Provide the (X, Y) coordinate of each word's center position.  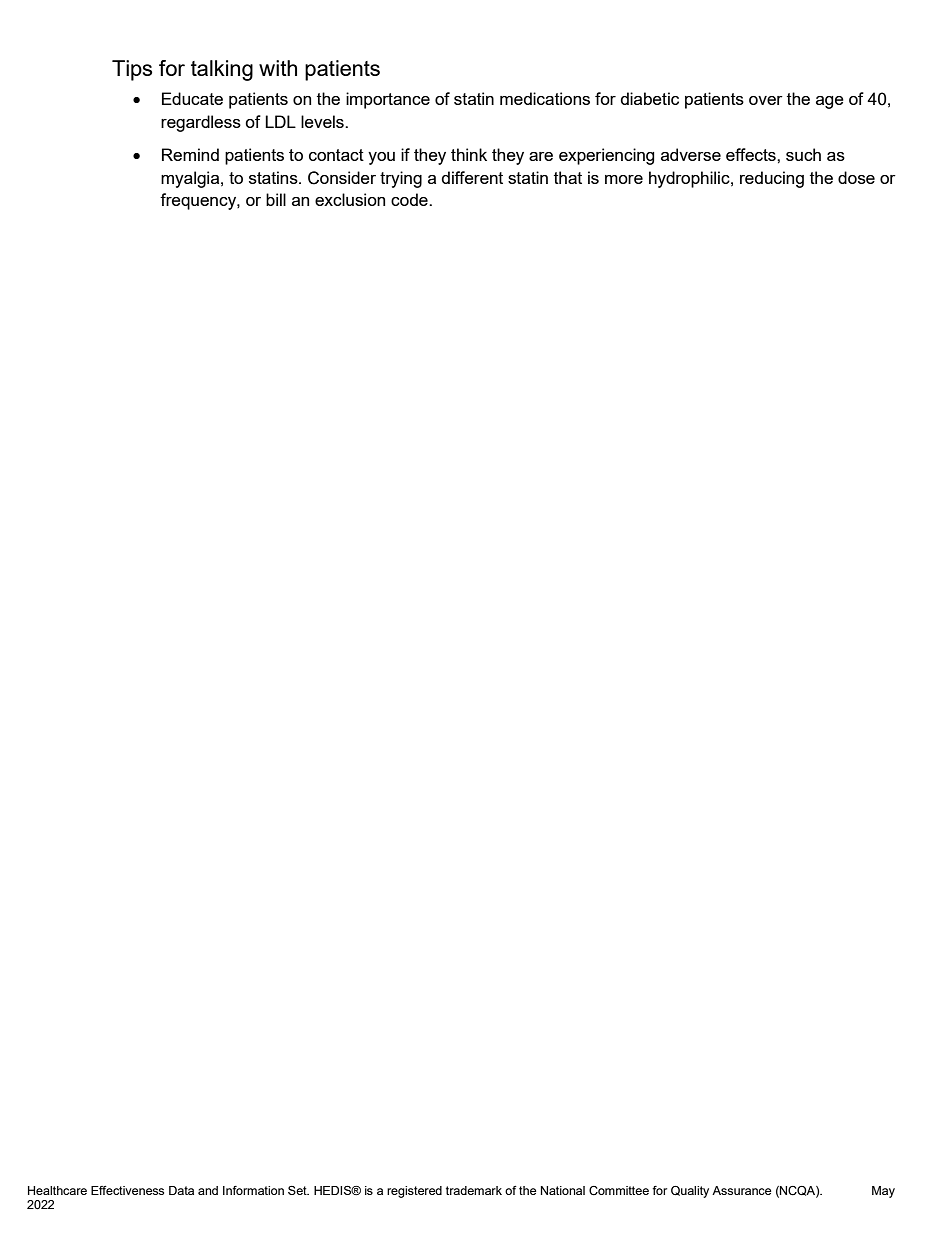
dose (856, 177)
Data (181, 1190)
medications (545, 98)
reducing (772, 179)
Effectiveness (127, 1190)
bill (276, 199)
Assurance (741, 1190)
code (410, 199)
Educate (192, 98)
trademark (474, 1190)
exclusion (350, 199)
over (766, 100)
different (472, 177)
